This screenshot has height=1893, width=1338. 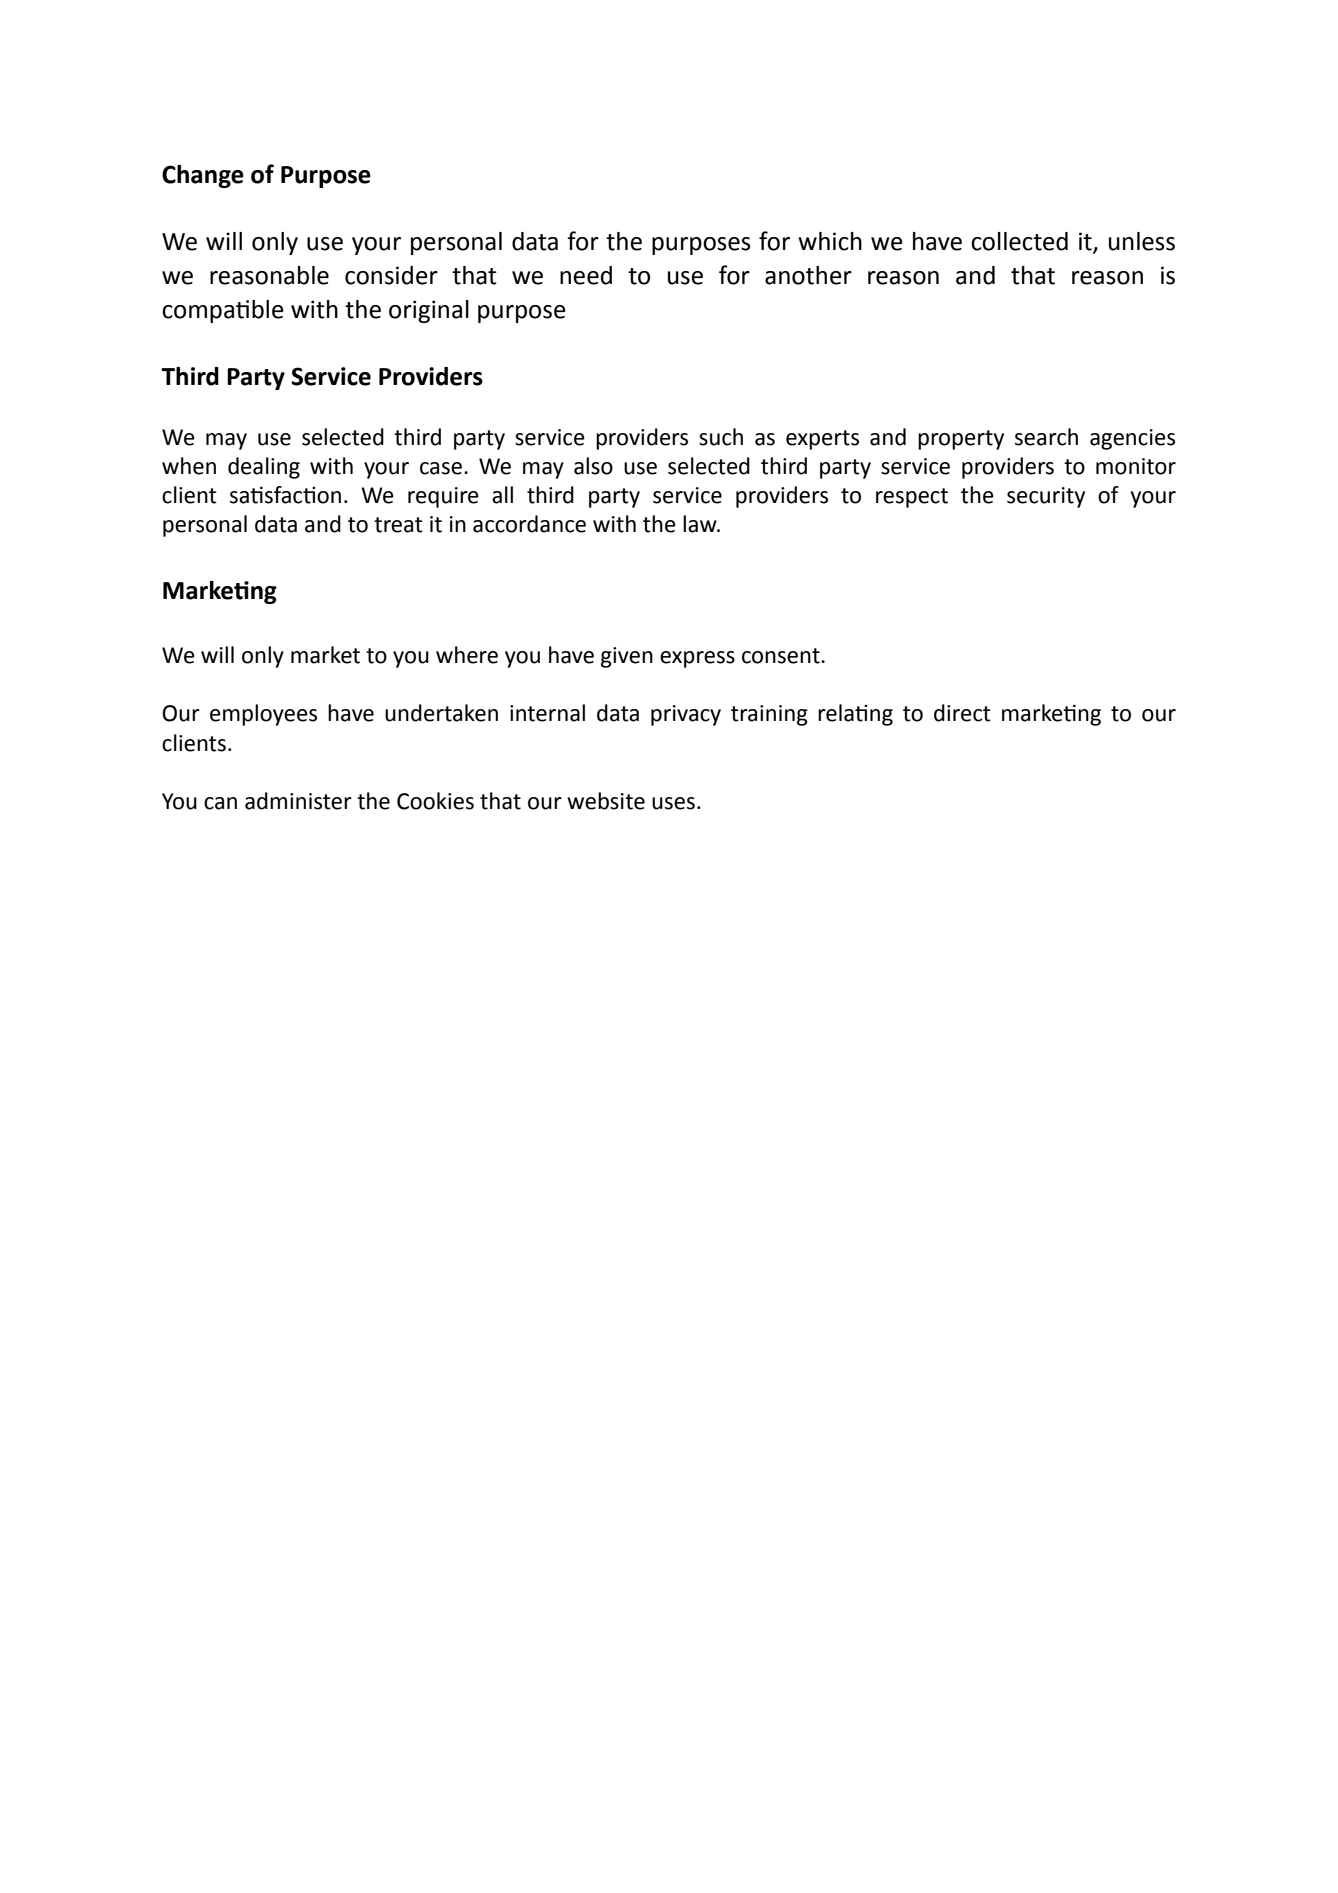 What do you see at coordinates (298, 801) in the screenshot?
I see `administer` at bounding box center [298, 801].
